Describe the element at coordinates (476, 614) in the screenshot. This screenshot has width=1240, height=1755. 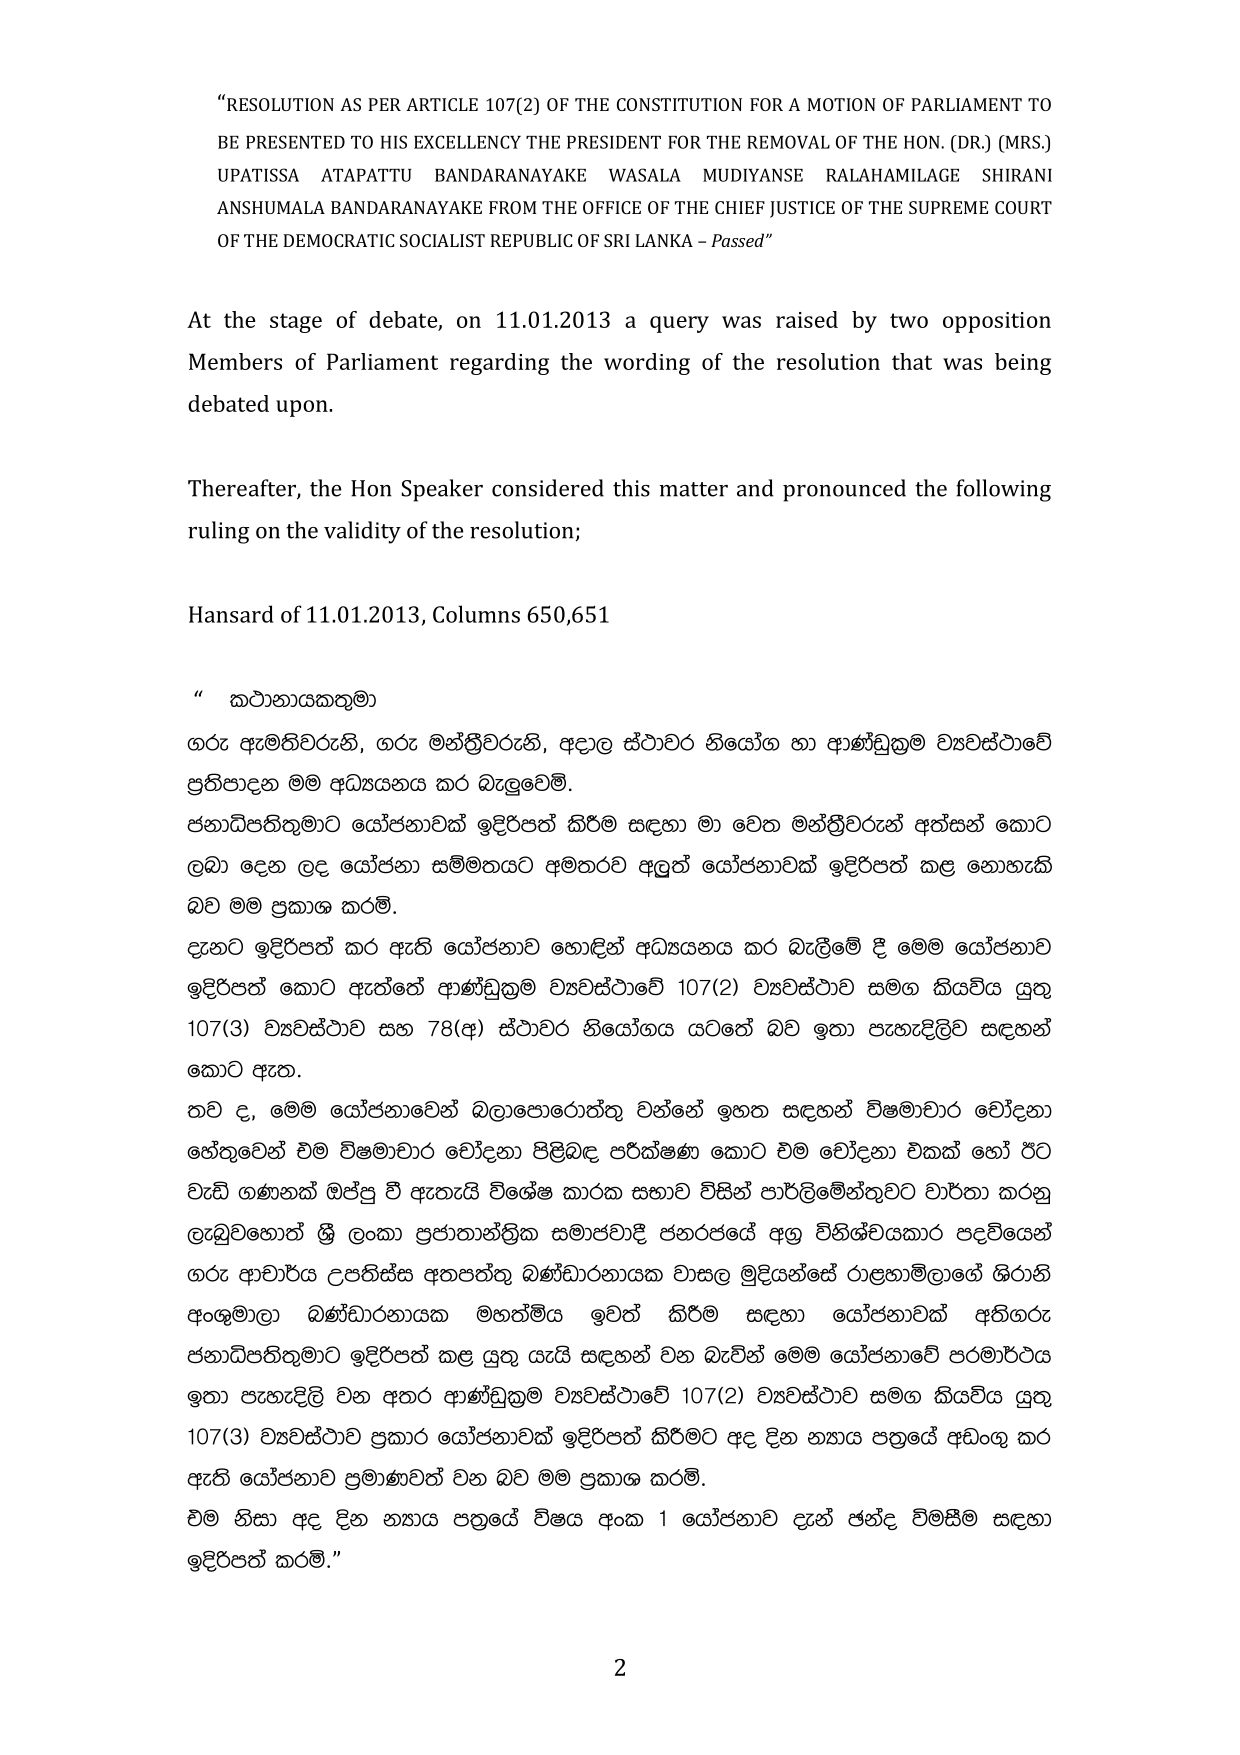
I see `Columns` at that location.
